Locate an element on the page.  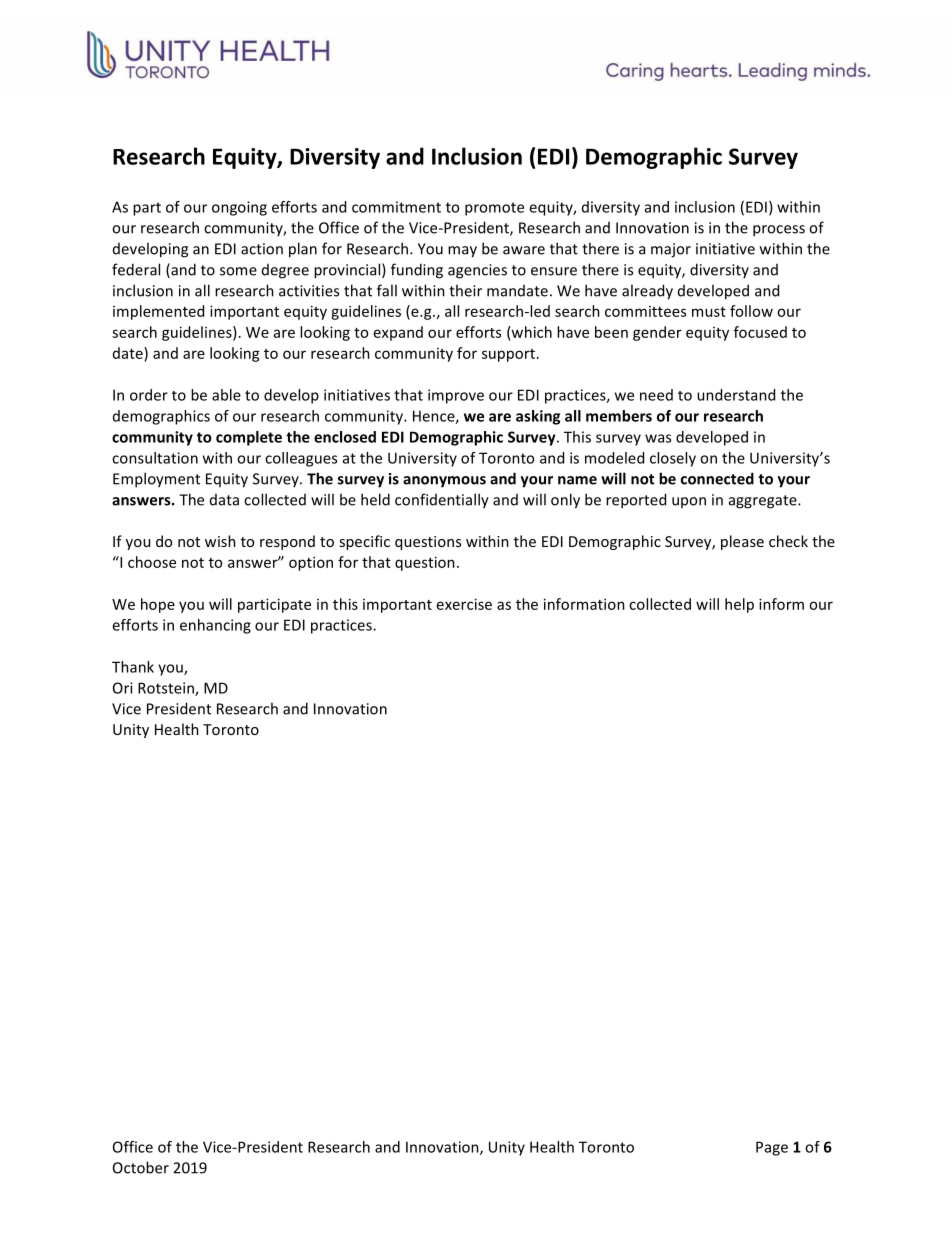
Page is located at coordinates (772, 1148).
